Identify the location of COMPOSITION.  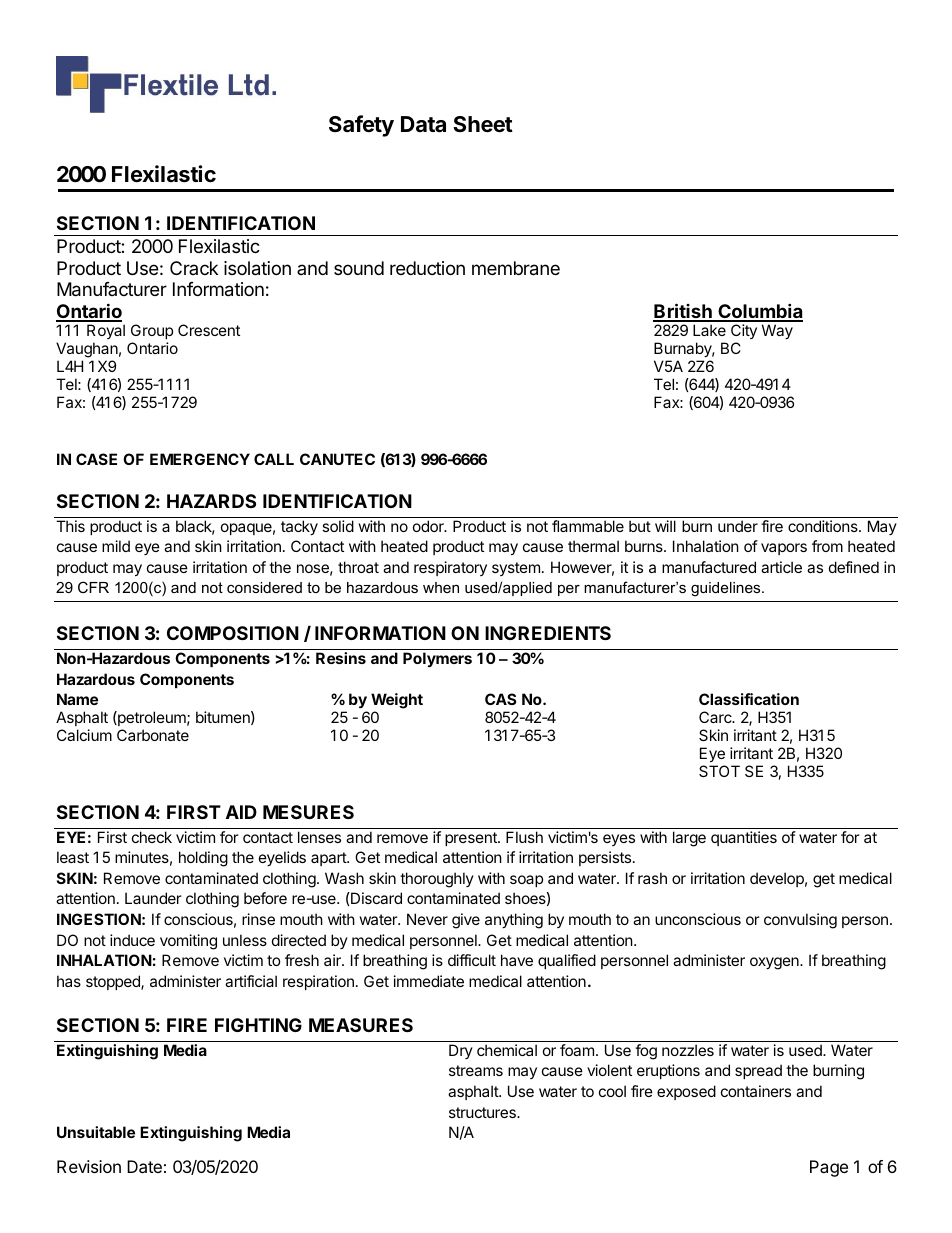
(233, 633).
